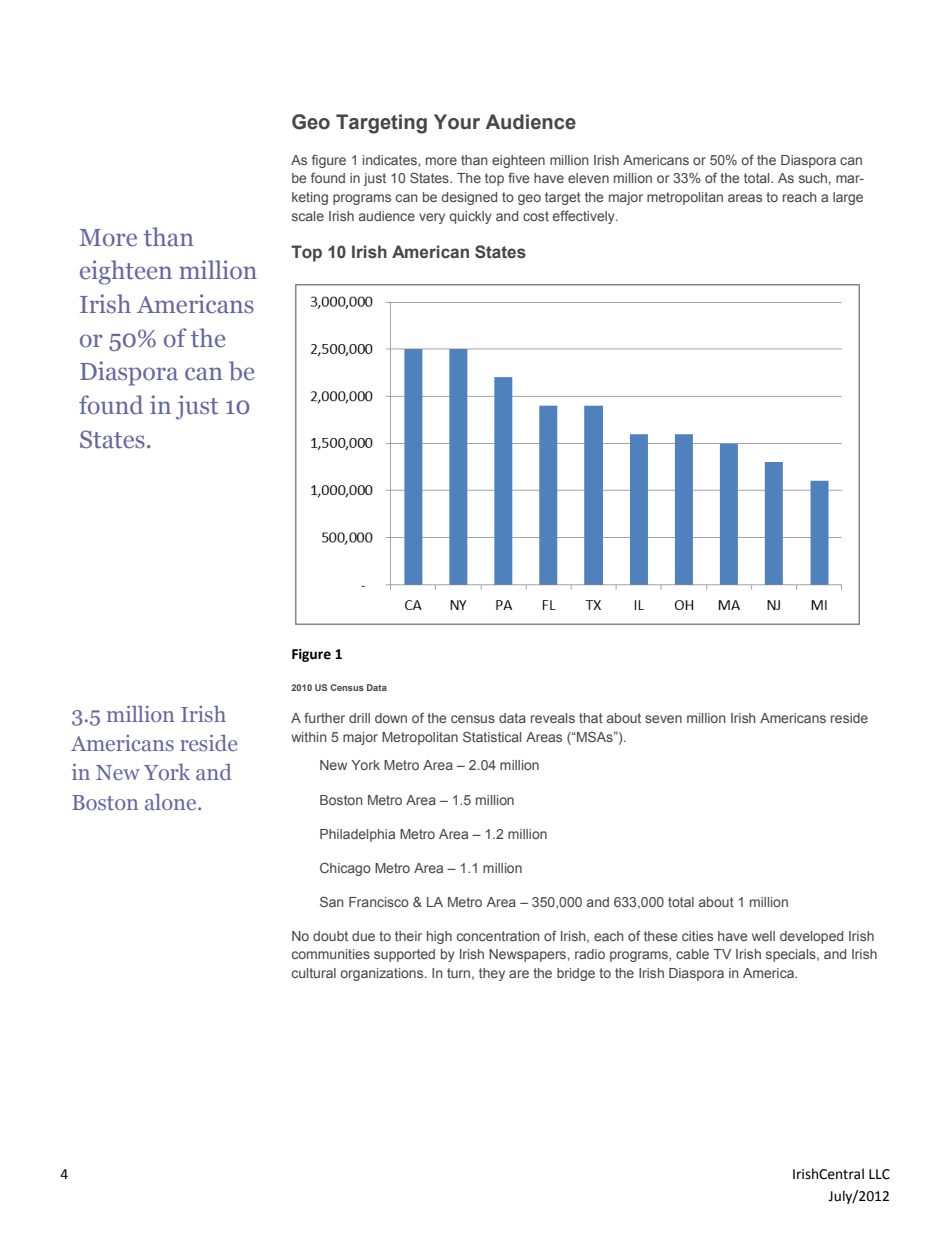 The image size is (952, 1233). I want to click on cultural, so click(314, 973).
